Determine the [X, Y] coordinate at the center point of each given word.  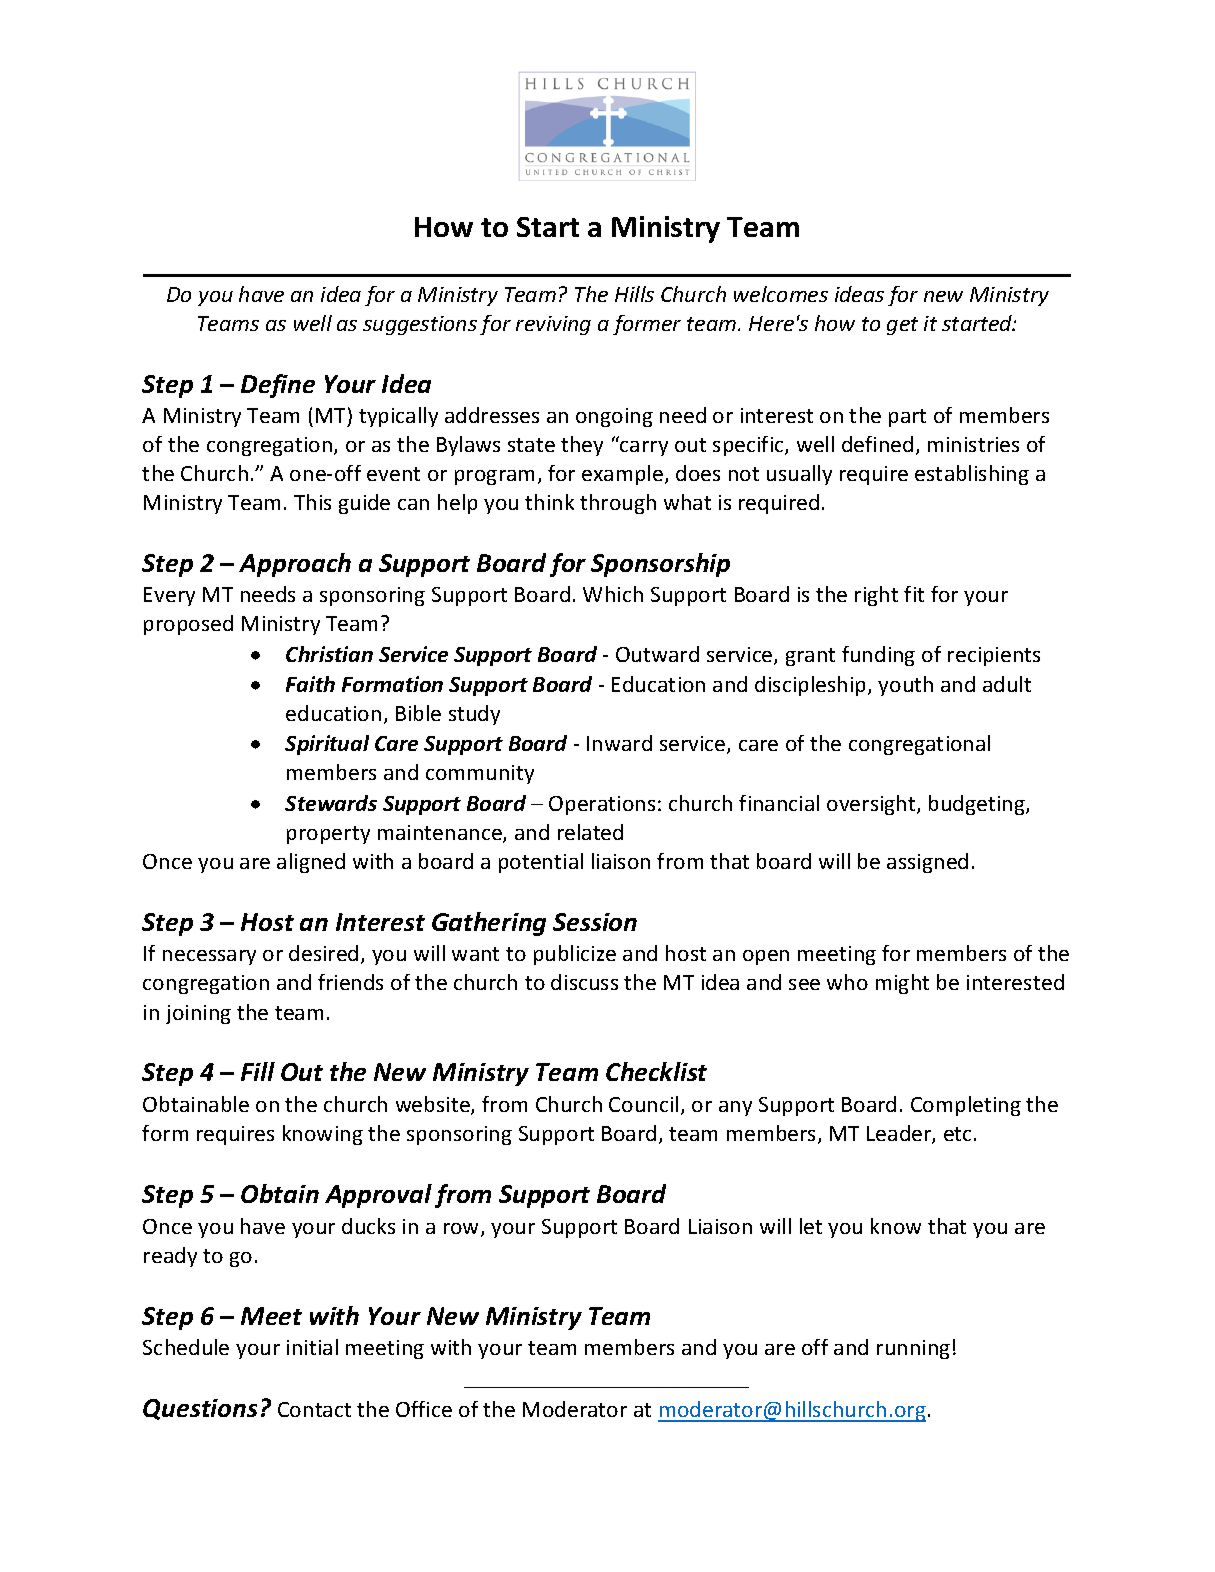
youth [905, 686]
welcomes [781, 294]
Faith [310, 684]
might [902, 984]
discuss [584, 982]
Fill [258, 1071]
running [913, 1349]
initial [312, 1347]
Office [424, 1409]
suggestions [420, 325]
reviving [553, 325]
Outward [657, 654]
